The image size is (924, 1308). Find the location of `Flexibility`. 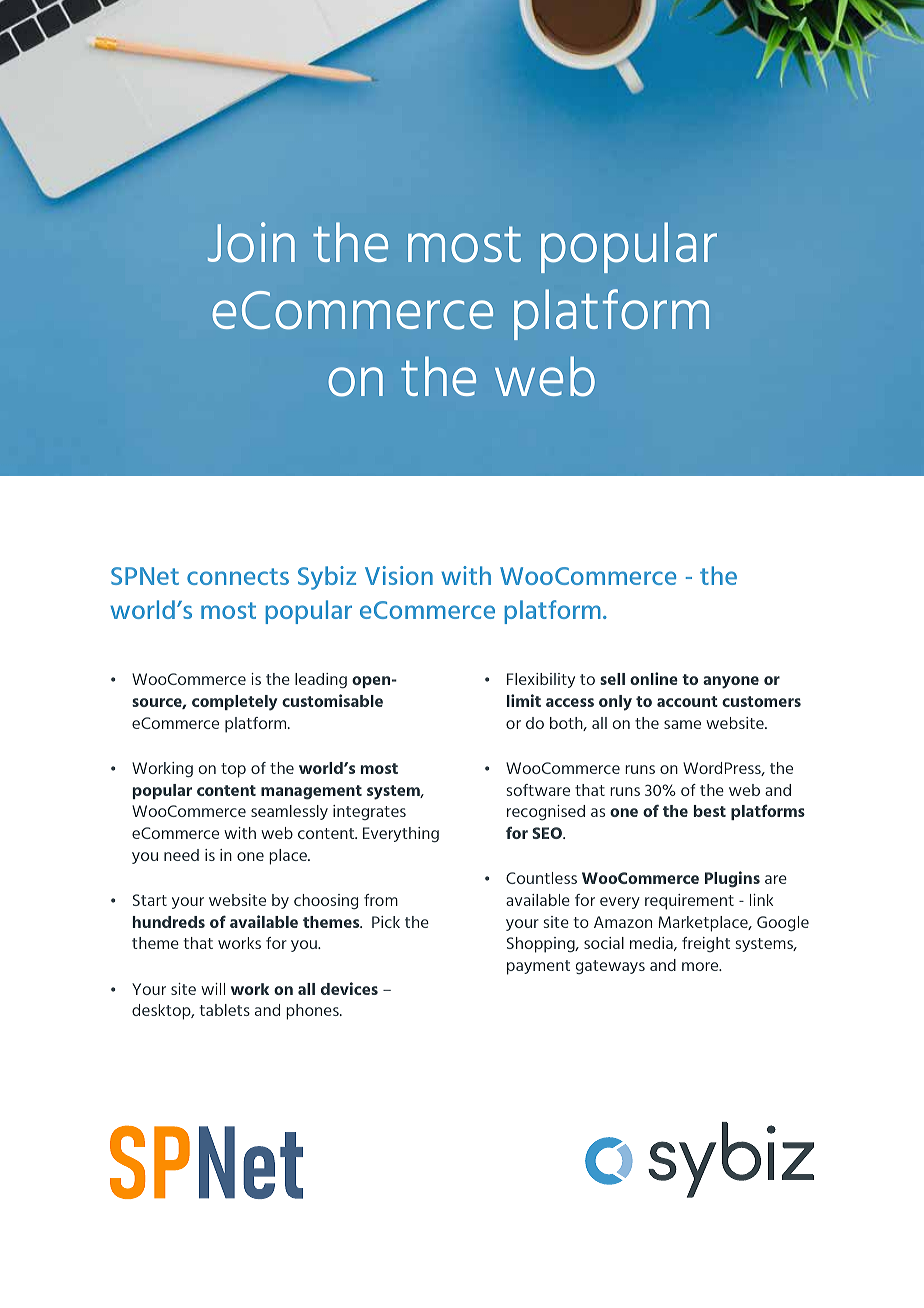

Flexibility is located at coordinates (541, 680).
